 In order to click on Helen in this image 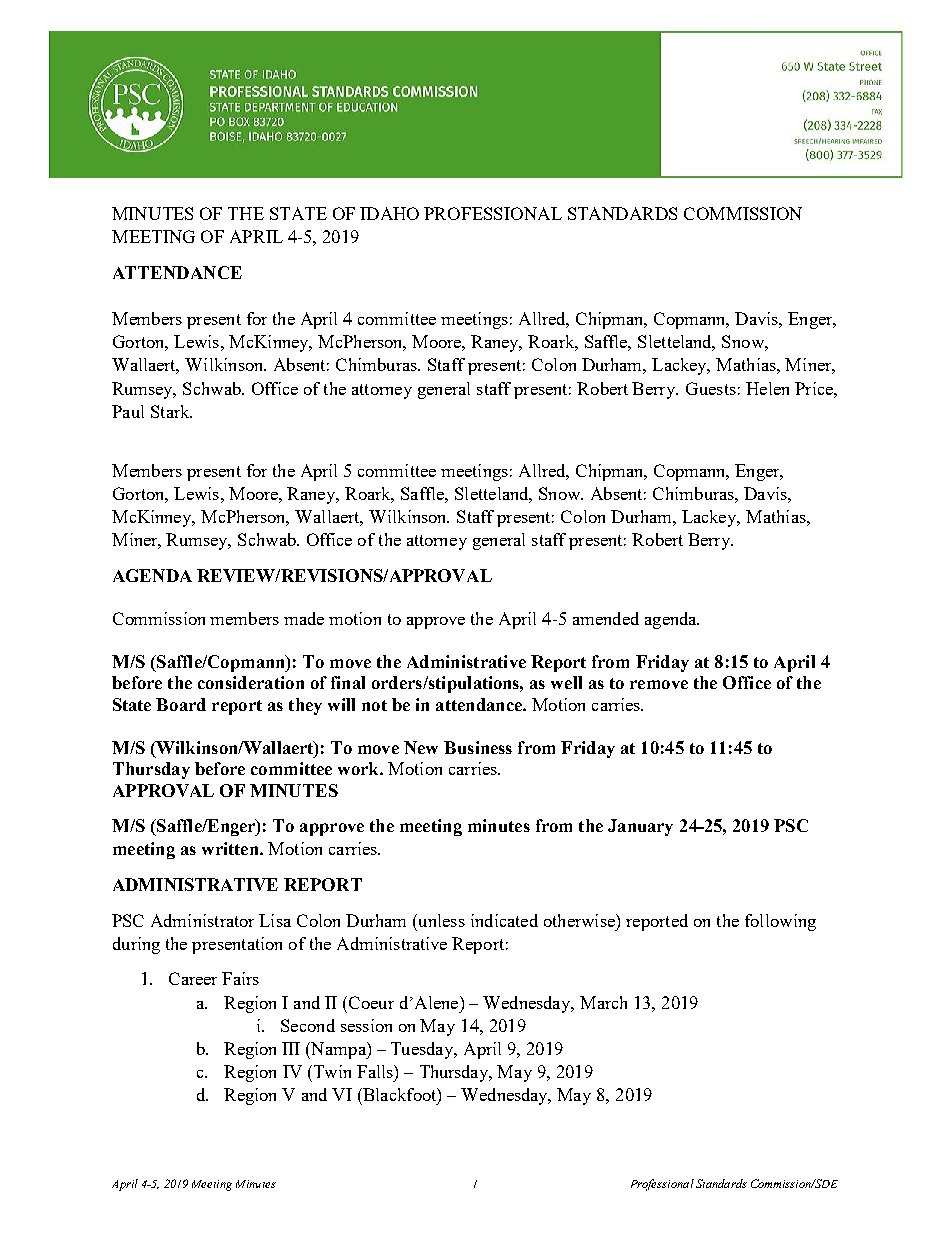, I will do `click(767, 388)`.
